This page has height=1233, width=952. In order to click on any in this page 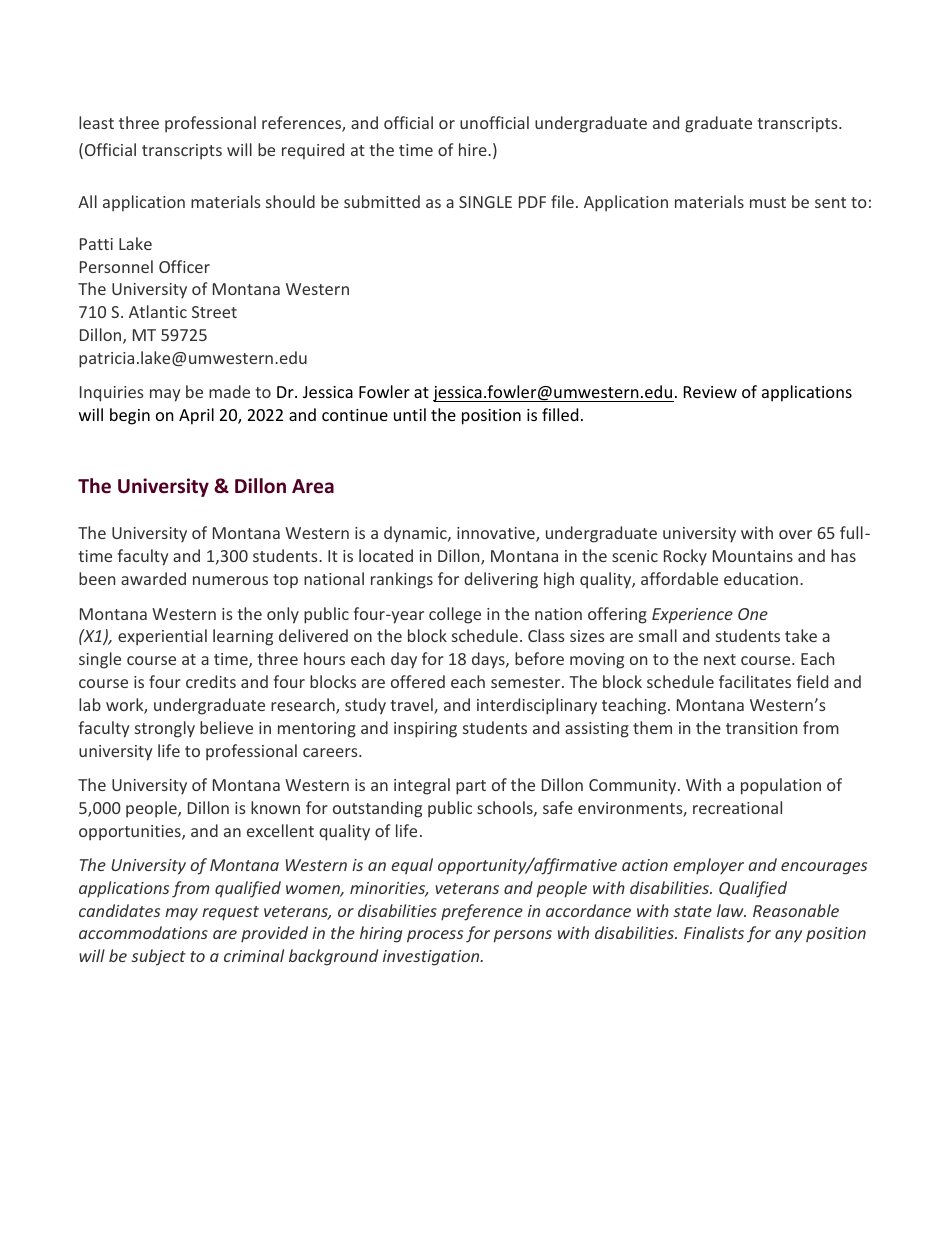, I will do `click(788, 936)`.
